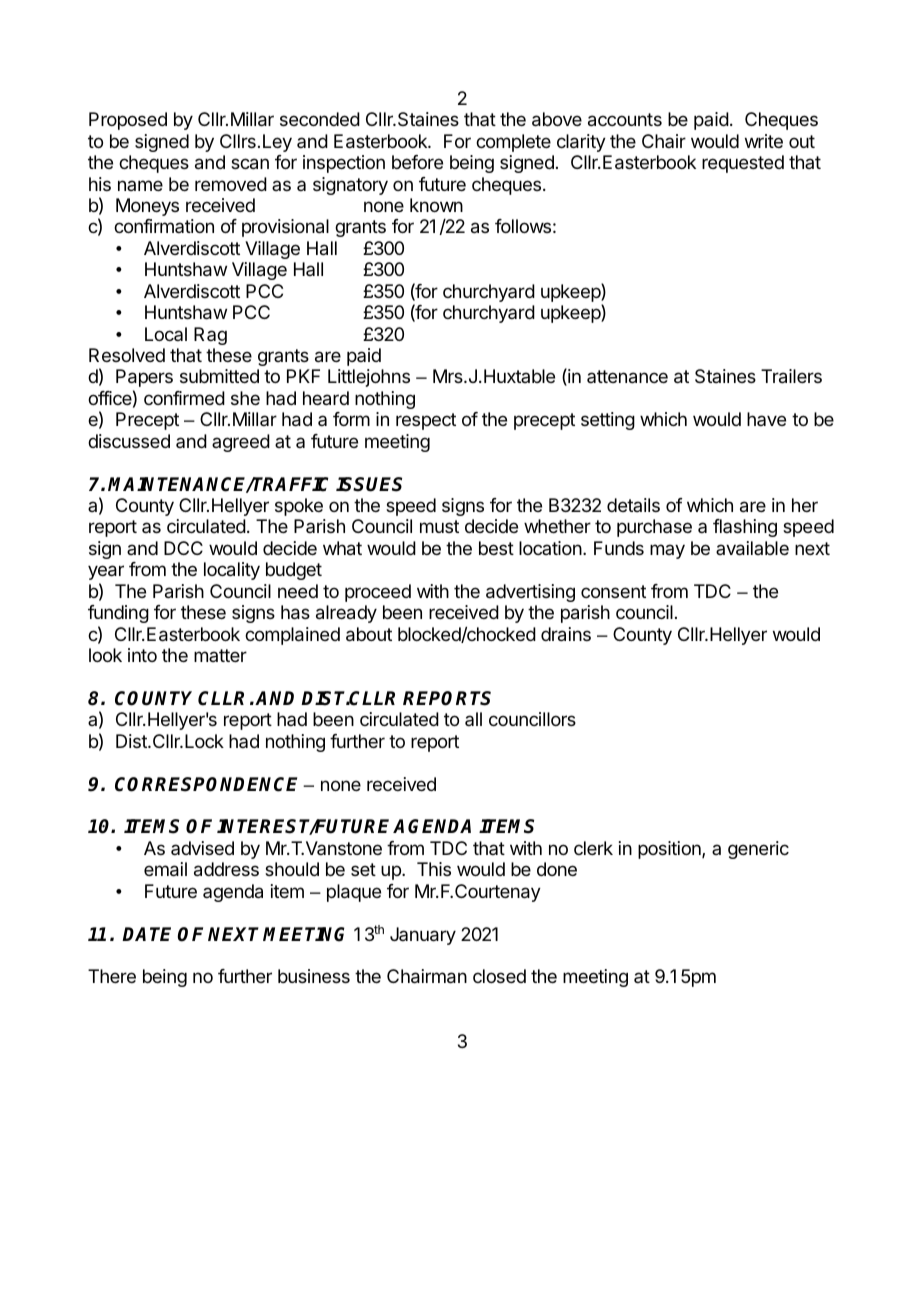  What do you see at coordinates (417, 162) in the image?
I see `before` at bounding box center [417, 162].
